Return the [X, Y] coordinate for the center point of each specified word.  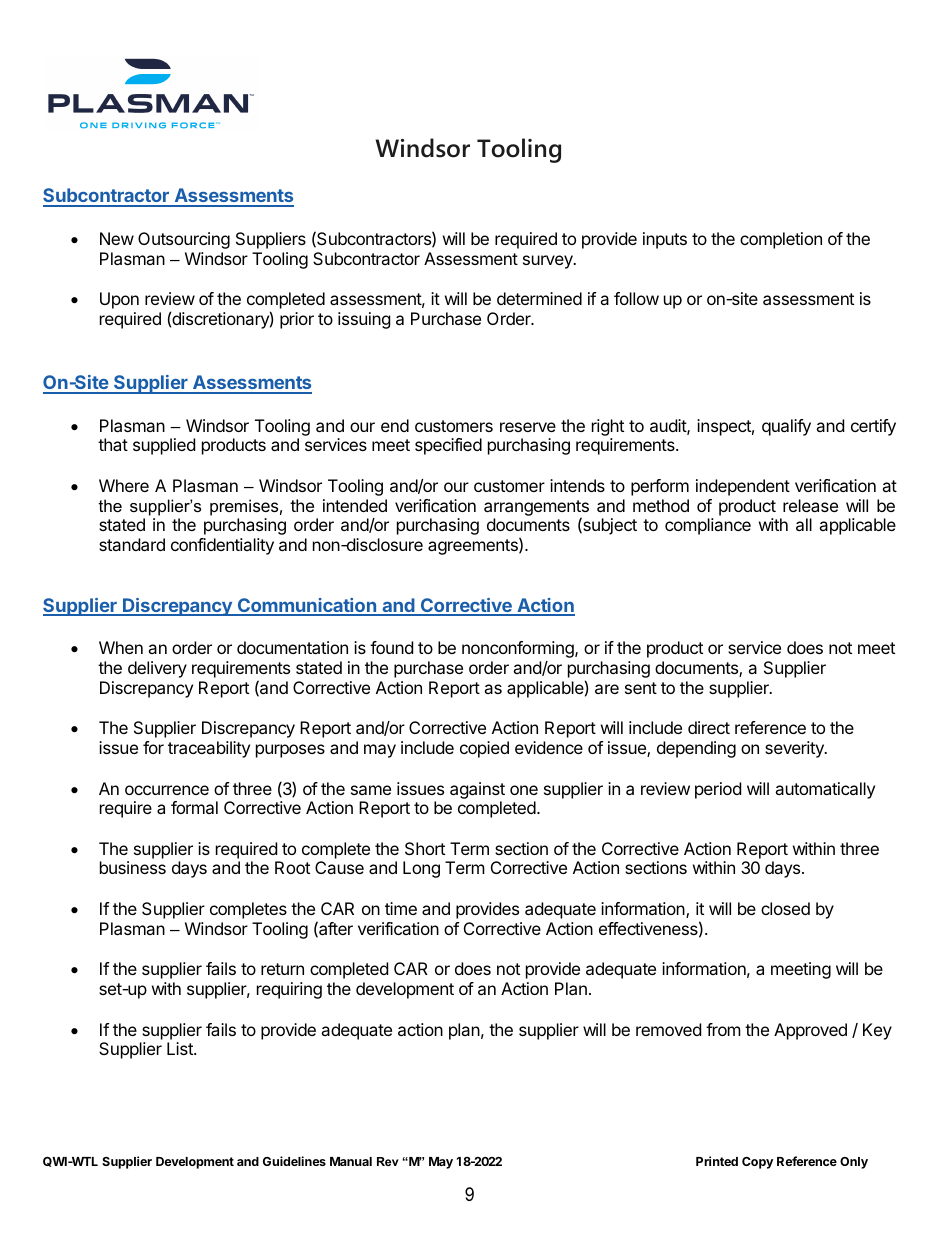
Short [425, 848]
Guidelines [294, 1161]
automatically [825, 790]
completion [781, 240]
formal [194, 807]
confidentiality [222, 546]
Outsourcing [184, 240]
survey [549, 262]
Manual [351, 1161]
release [810, 505]
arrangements [536, 509]
